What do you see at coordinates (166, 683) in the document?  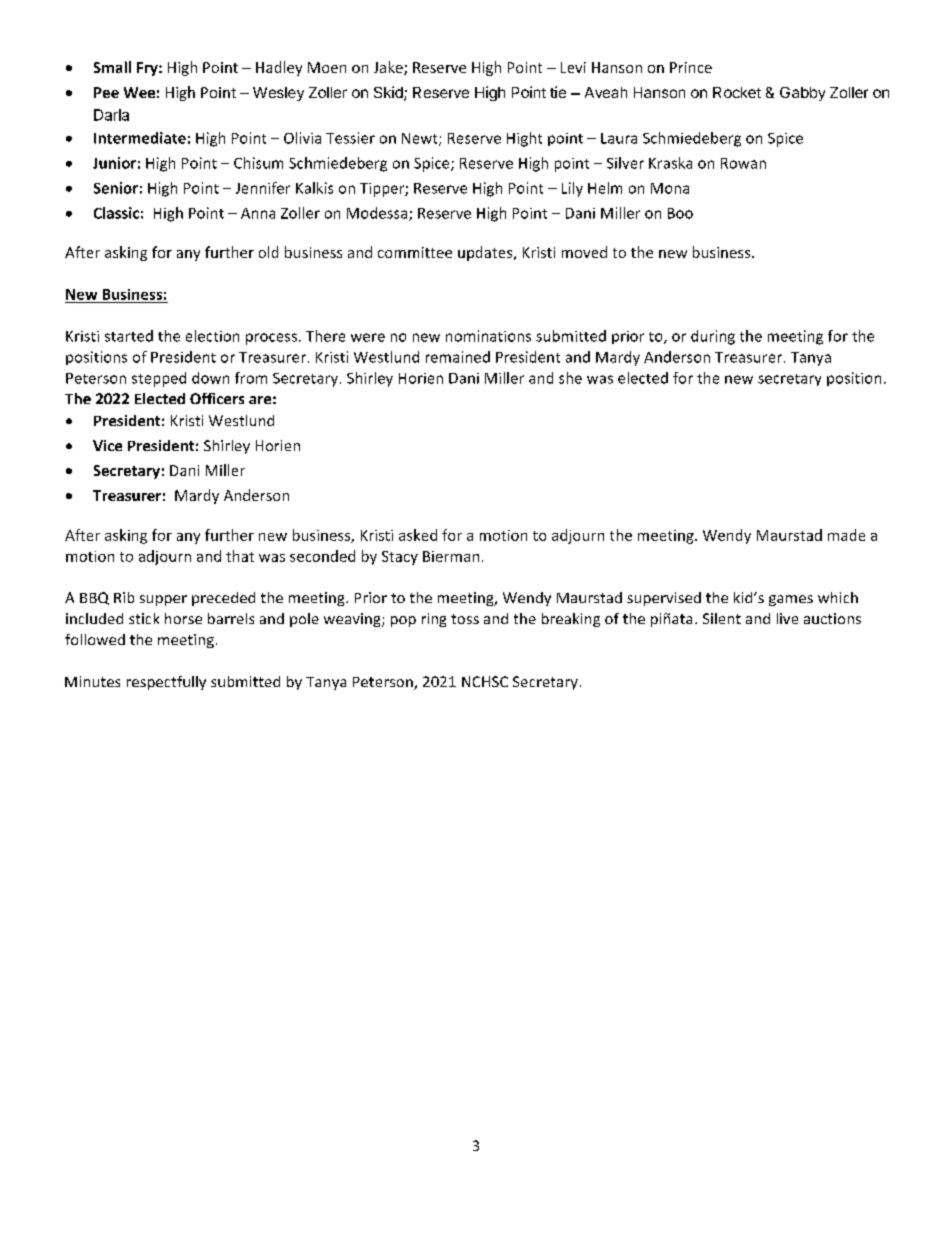 I see `respectfully` at bounding box center [166, 683].
